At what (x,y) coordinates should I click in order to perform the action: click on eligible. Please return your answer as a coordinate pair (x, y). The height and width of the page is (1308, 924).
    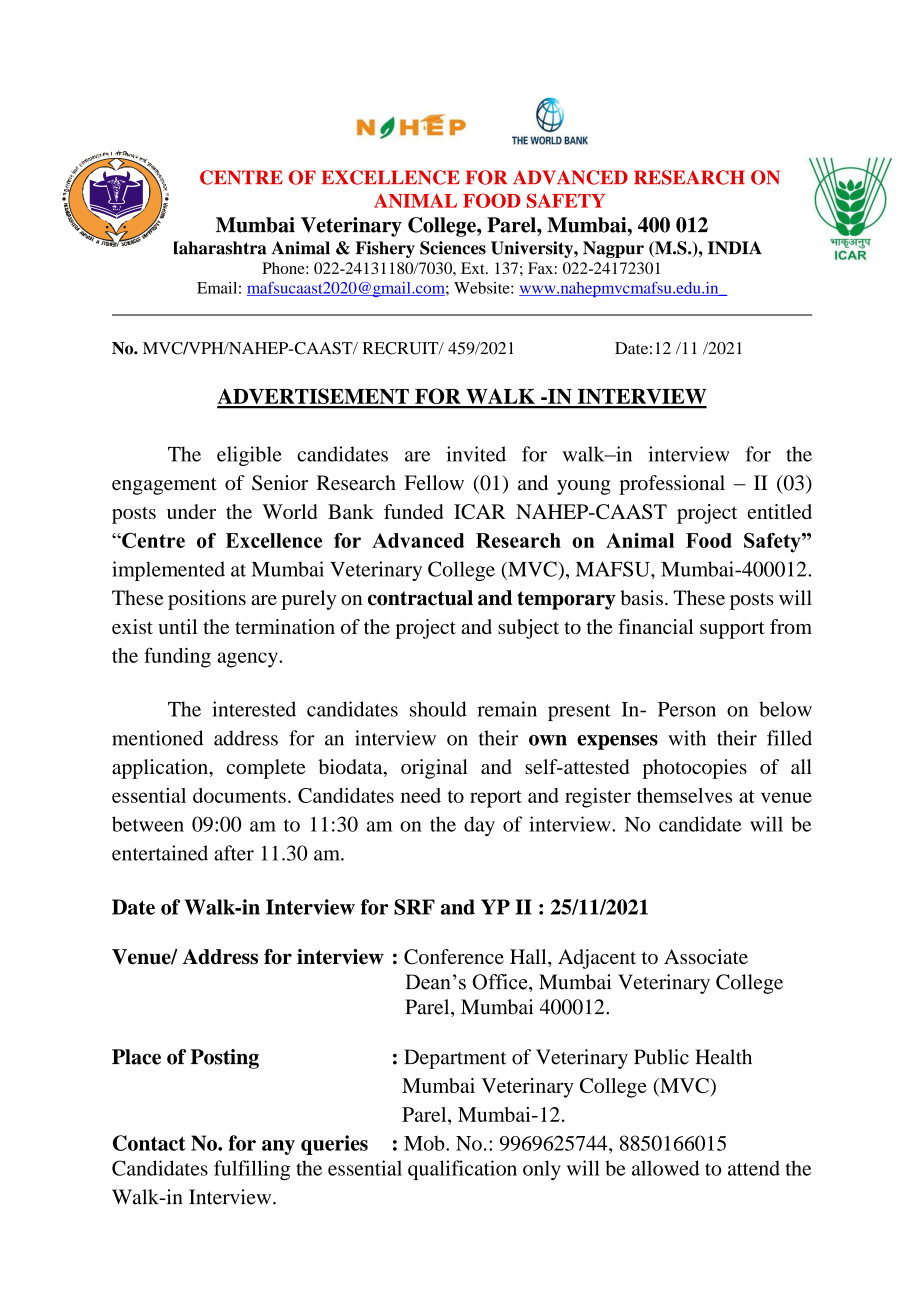
    Looking at the image, I should click on (249, 456).
